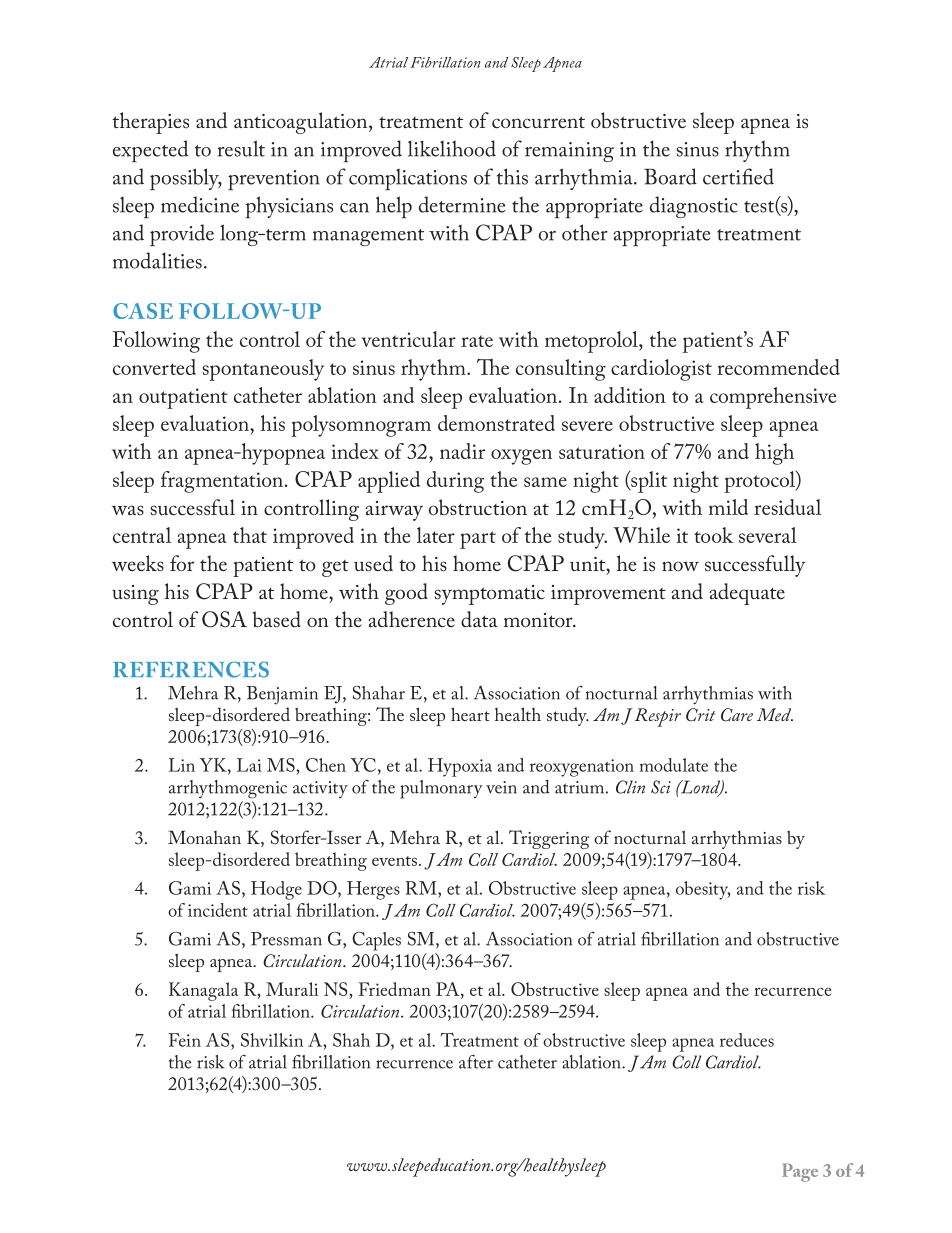 The width and height of the screenshot is (952, 1233). Describe the element at coordinates (441, 789) in the screenshot. I see `pulmonary` at that location.
